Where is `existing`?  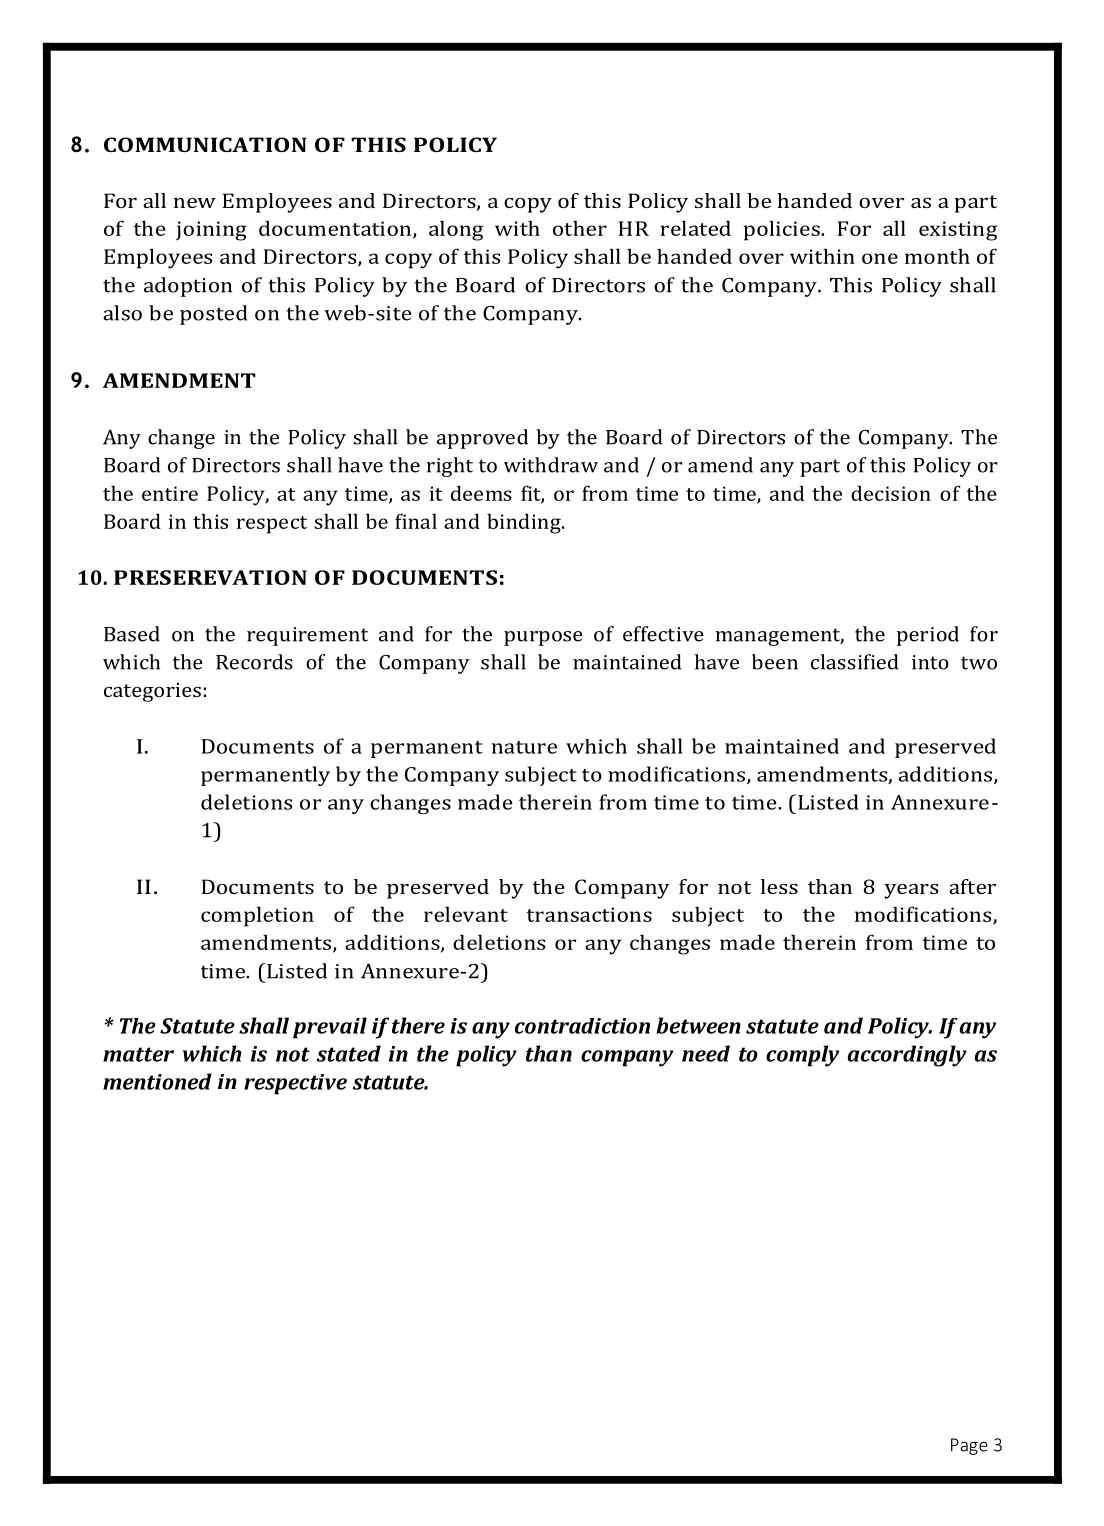
existing is located at coordinates (958, 231).
